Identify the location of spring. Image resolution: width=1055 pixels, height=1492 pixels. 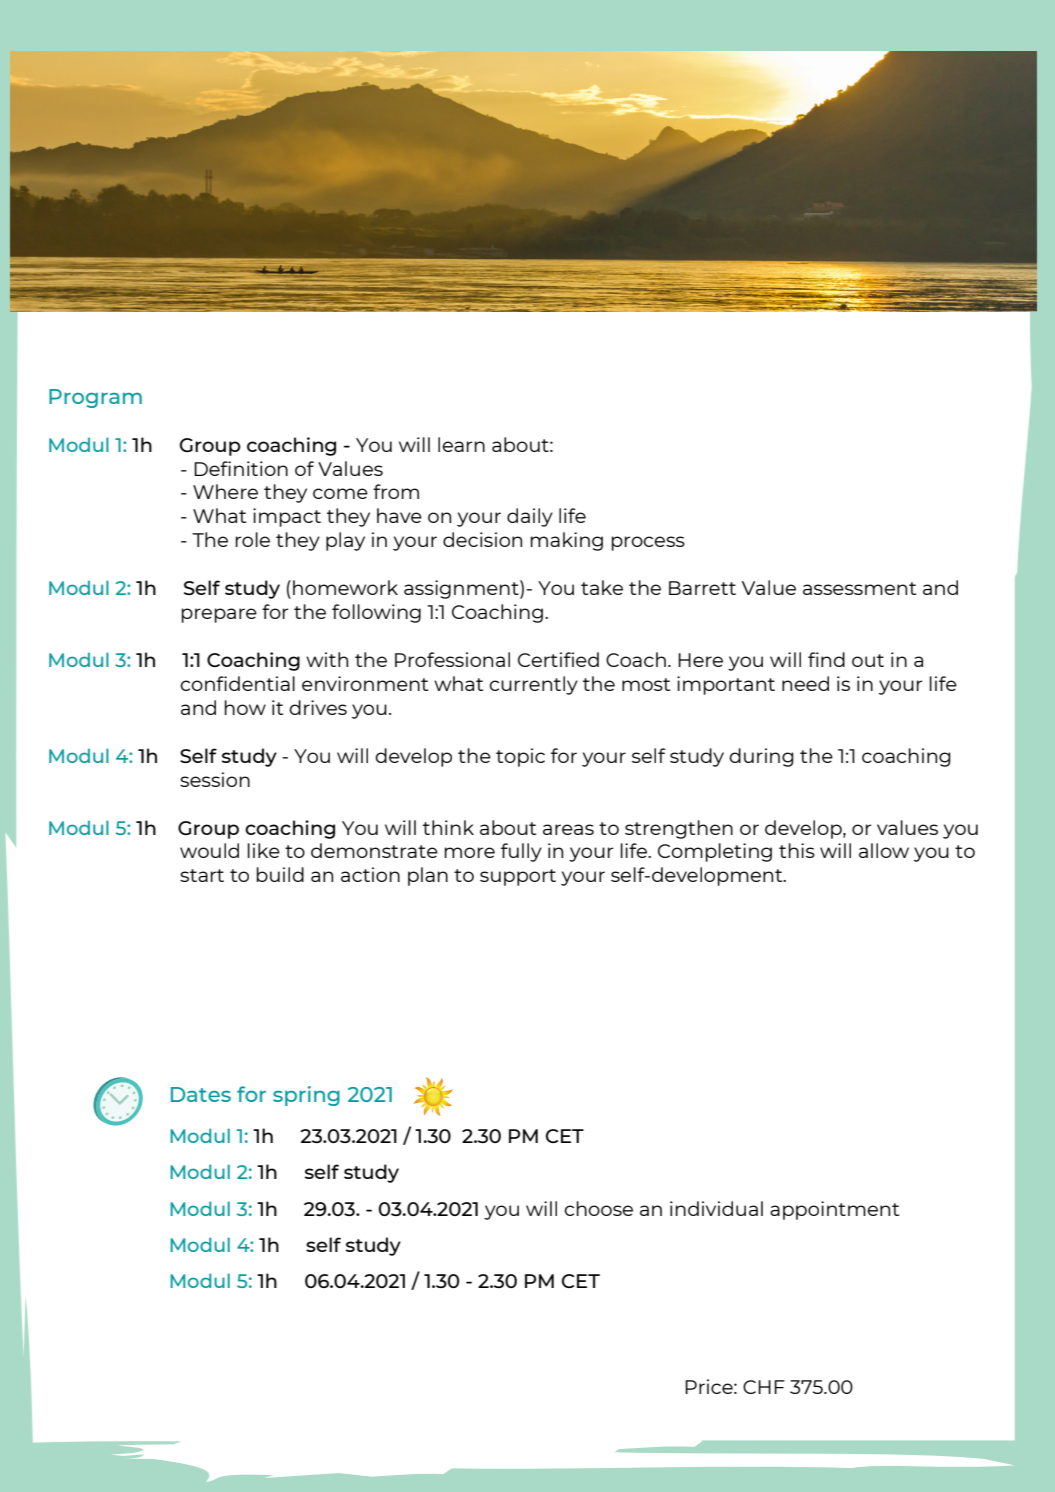
(306, 1096).
